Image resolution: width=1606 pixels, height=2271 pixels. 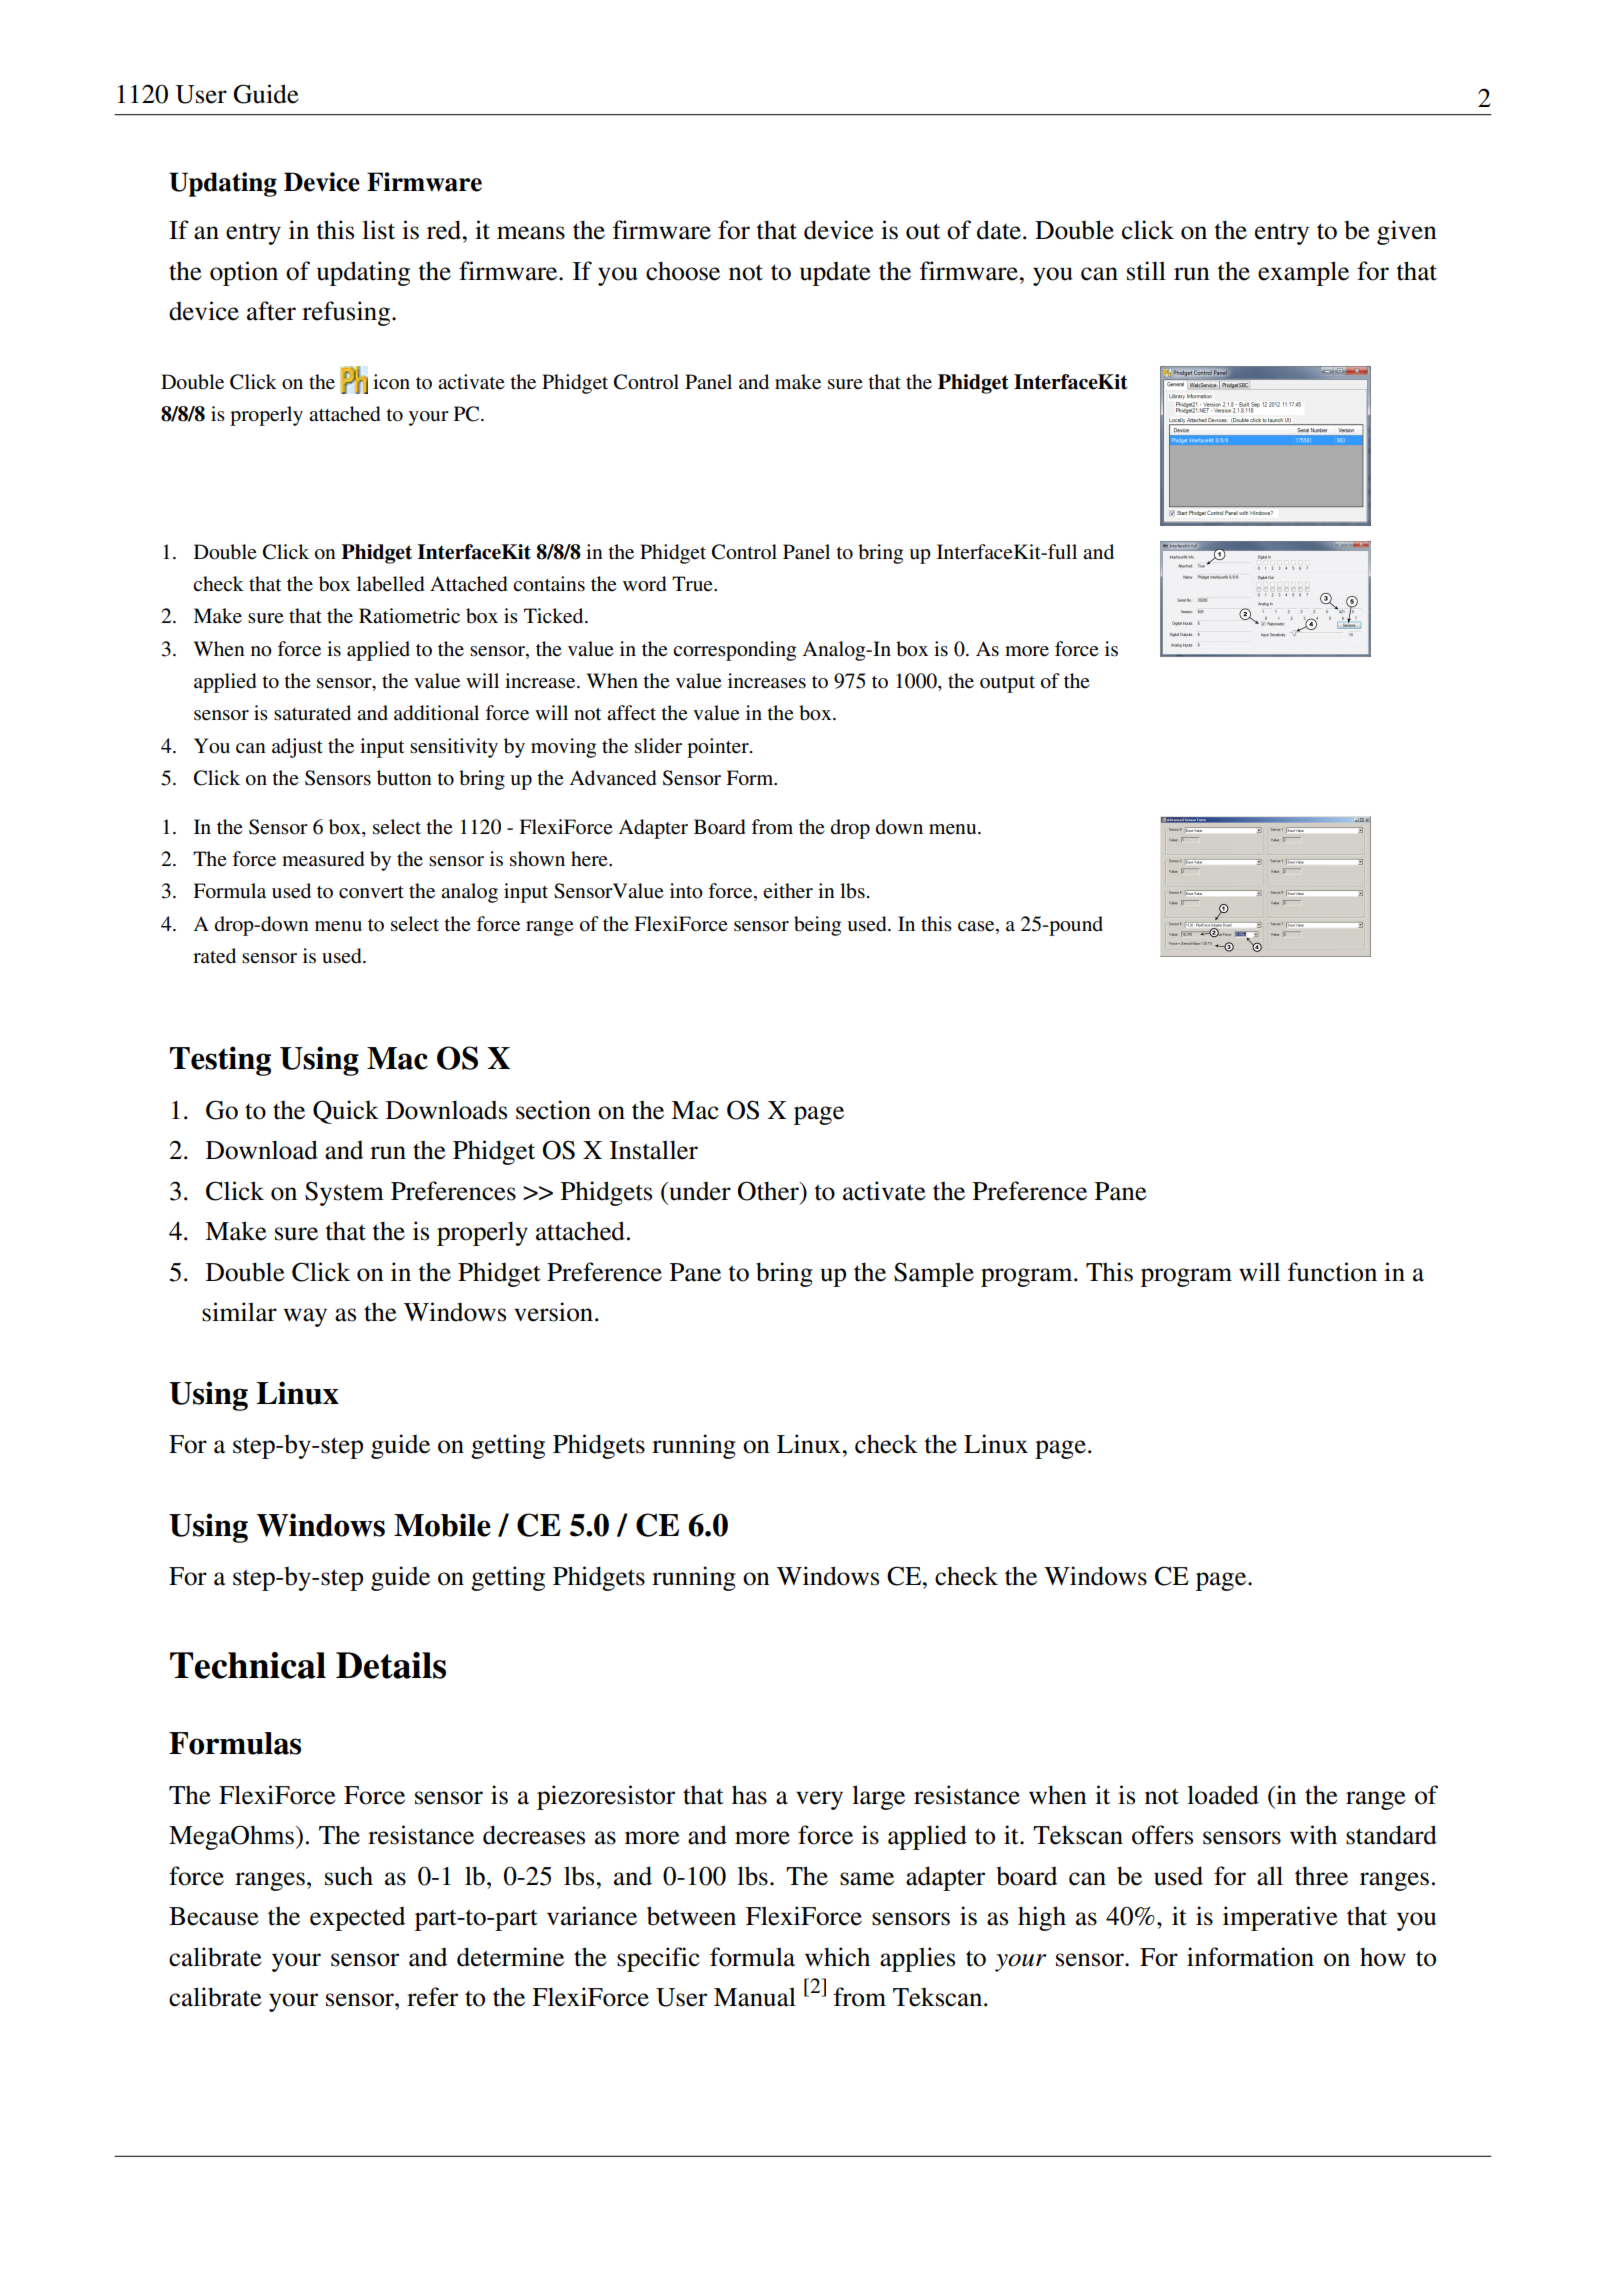 I want to click on Quick, so click(x=346, y=1112).
